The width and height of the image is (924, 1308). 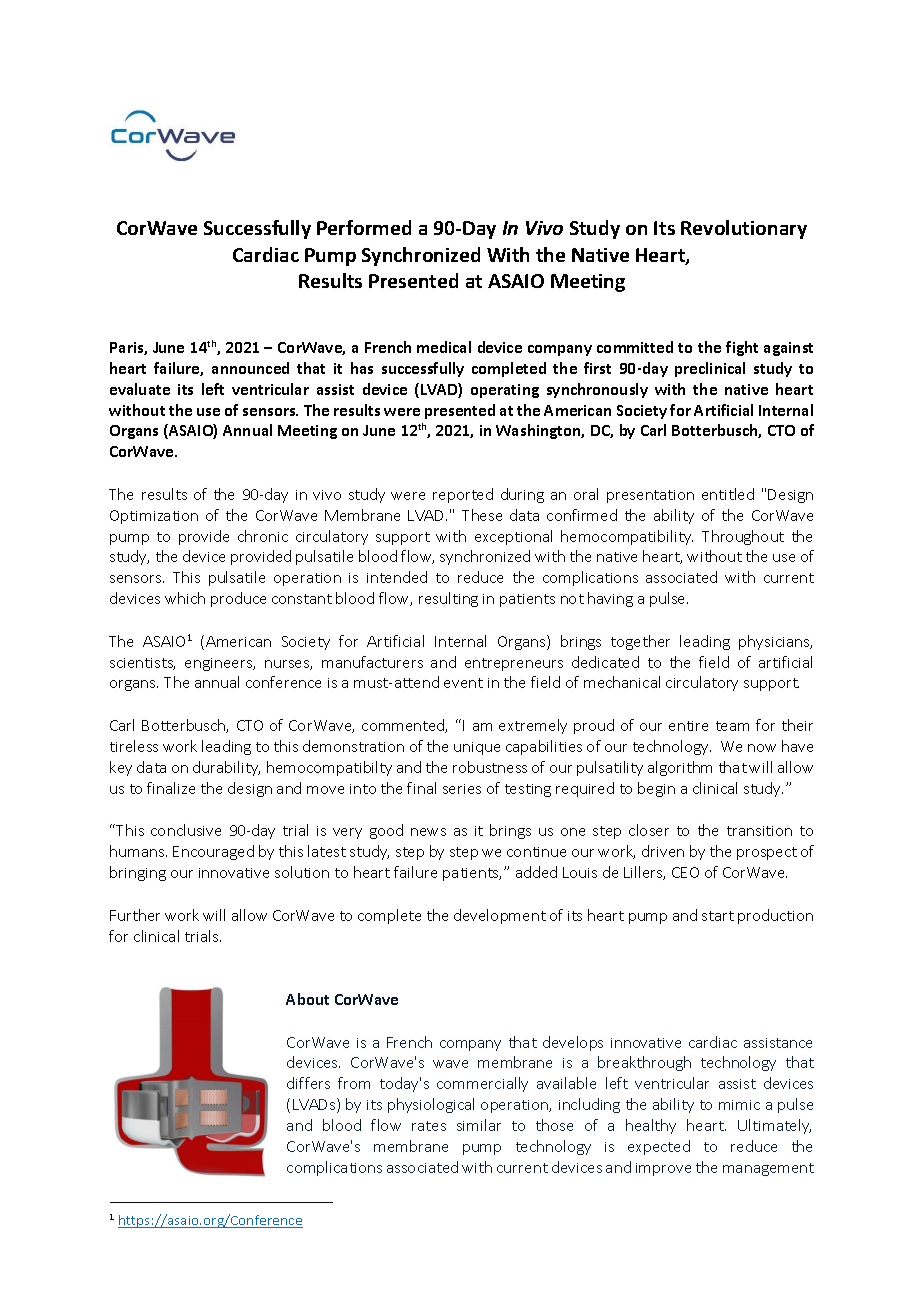 I want to click on transition, so click(x=759, y=831).
